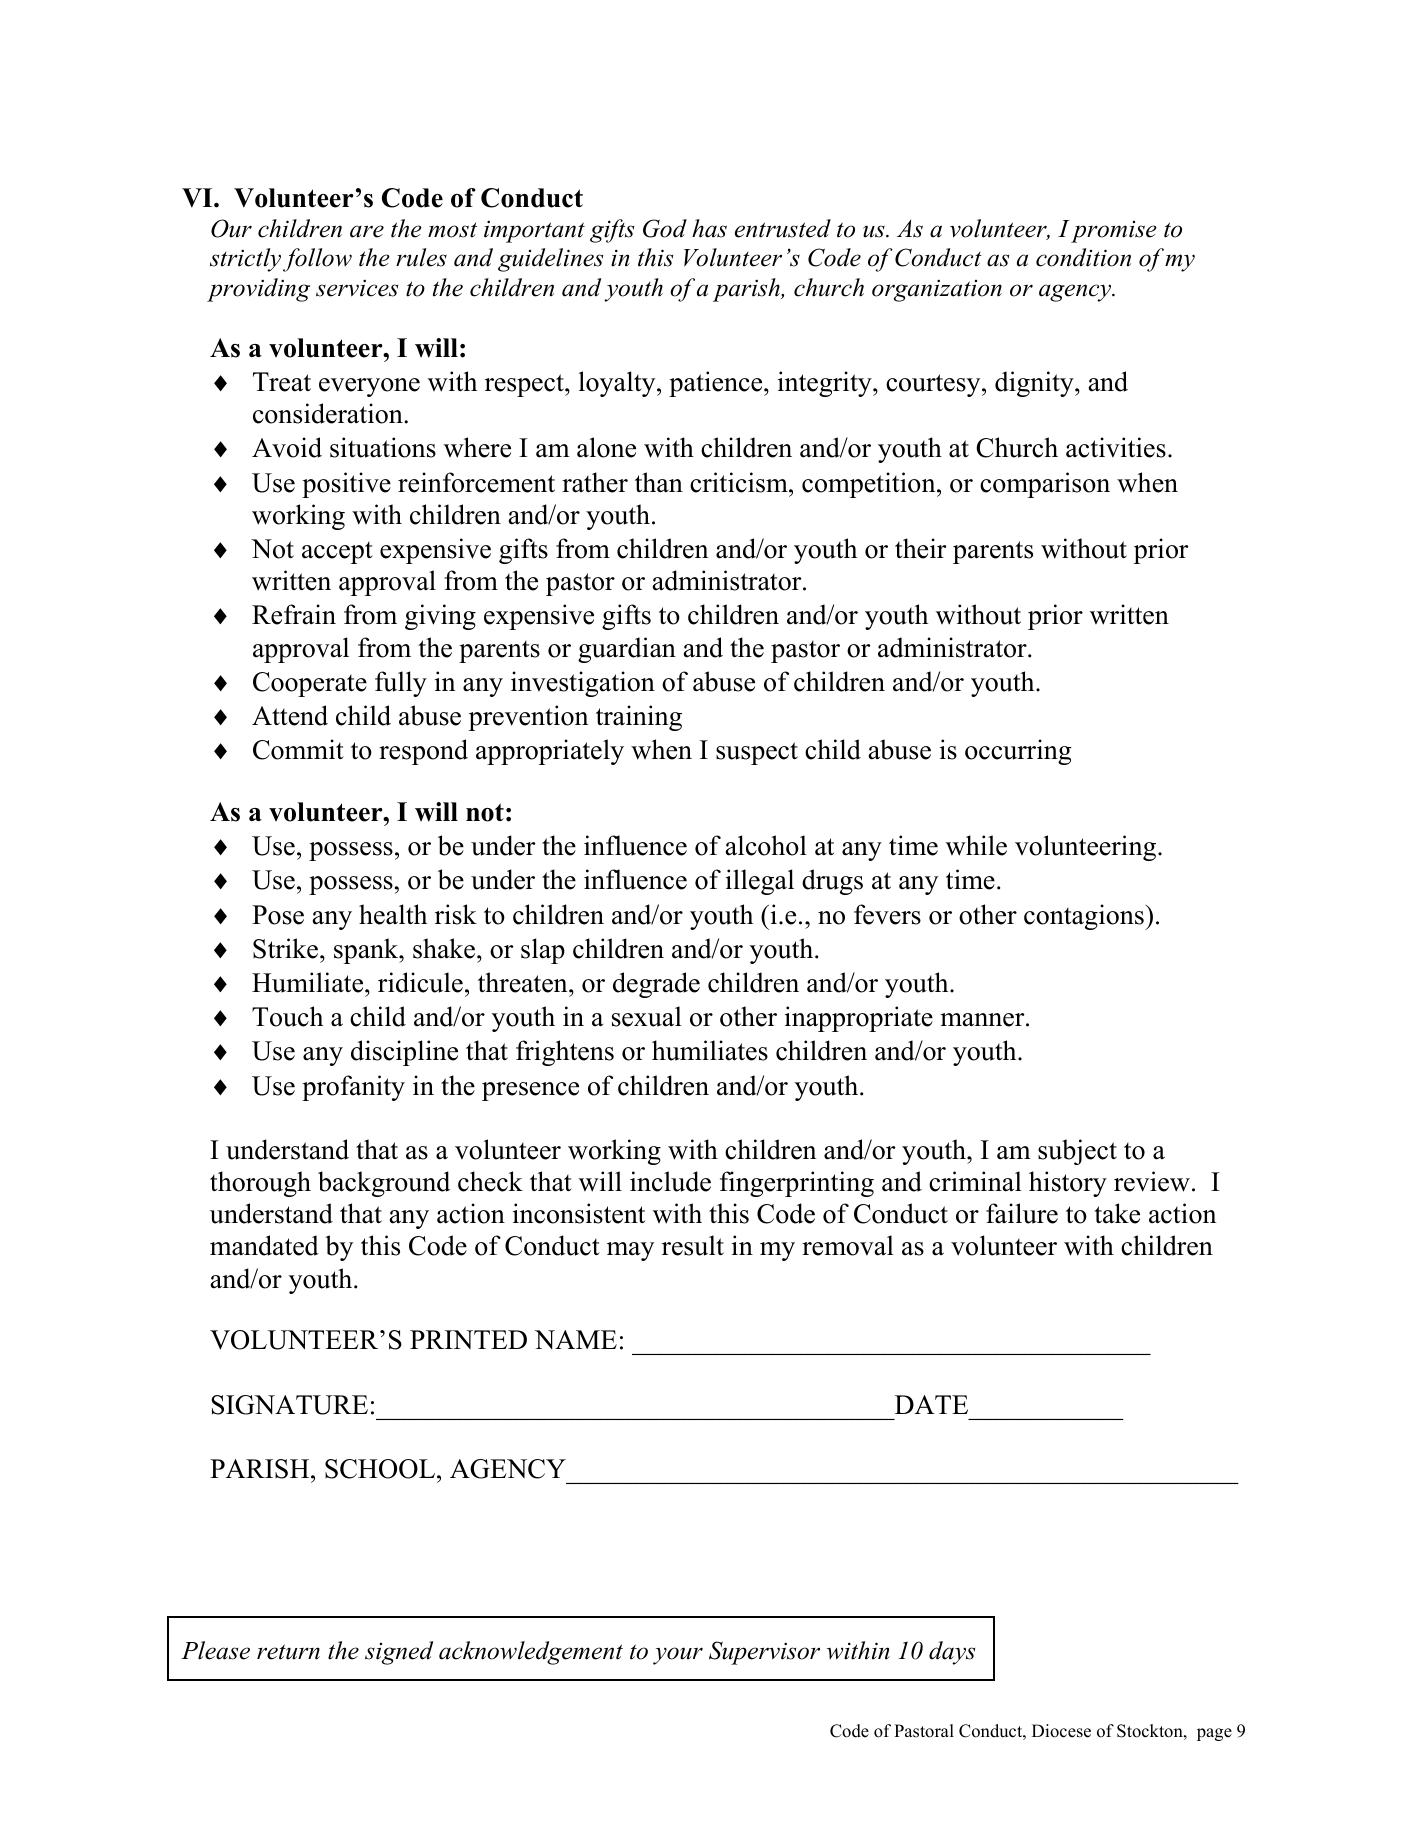 This document has width=1428, height=1848. I want to click on Refrain, so click(294, 614).
